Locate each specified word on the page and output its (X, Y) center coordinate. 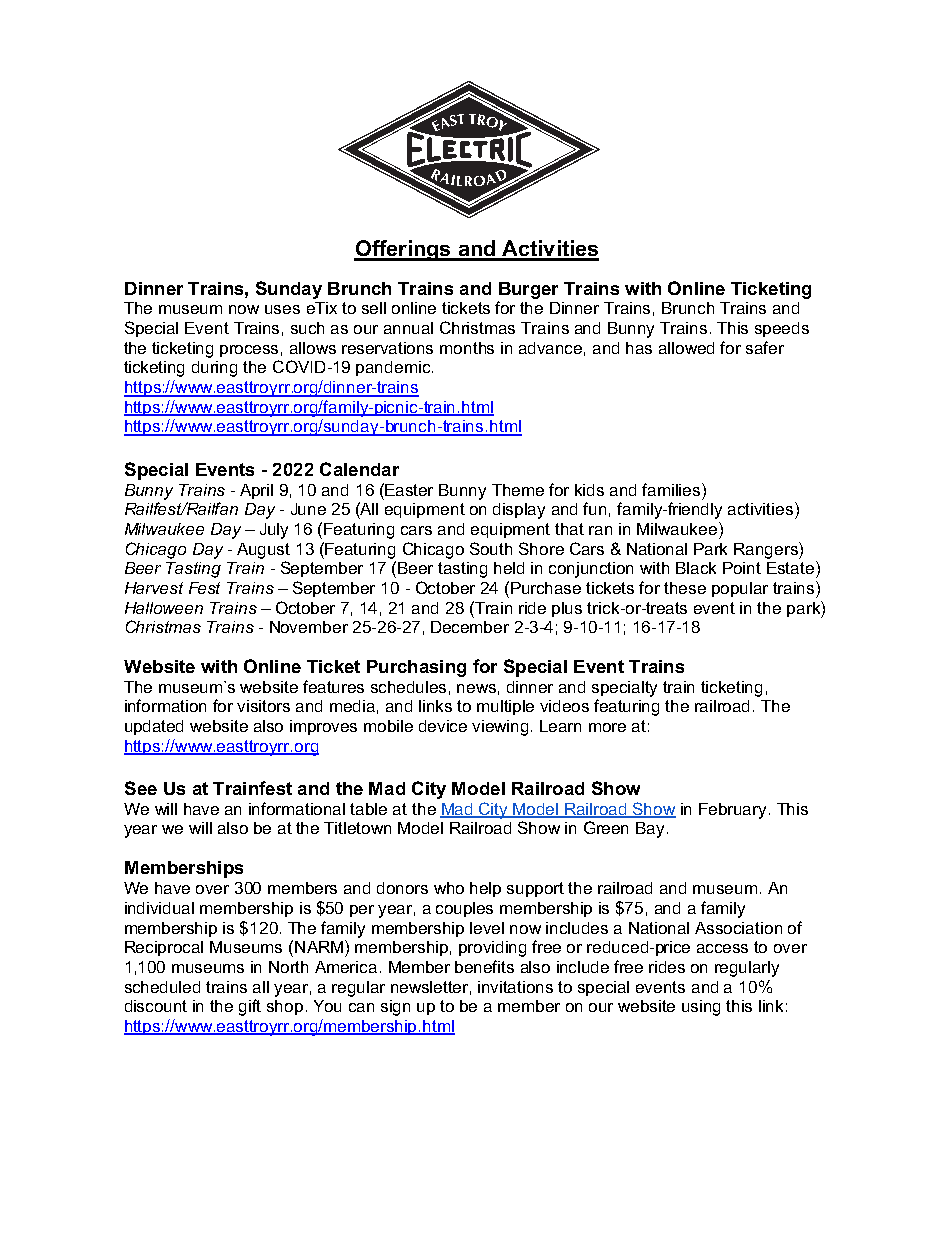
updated (154, 727)
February (732, 811)
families (672, 489)
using (701, 1008)
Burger (528, 290)
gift (250, 1007)
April (256, 491)
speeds (782, 329)
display (519, 511)
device (443, 726)
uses (282, 309)
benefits (484, 966)
